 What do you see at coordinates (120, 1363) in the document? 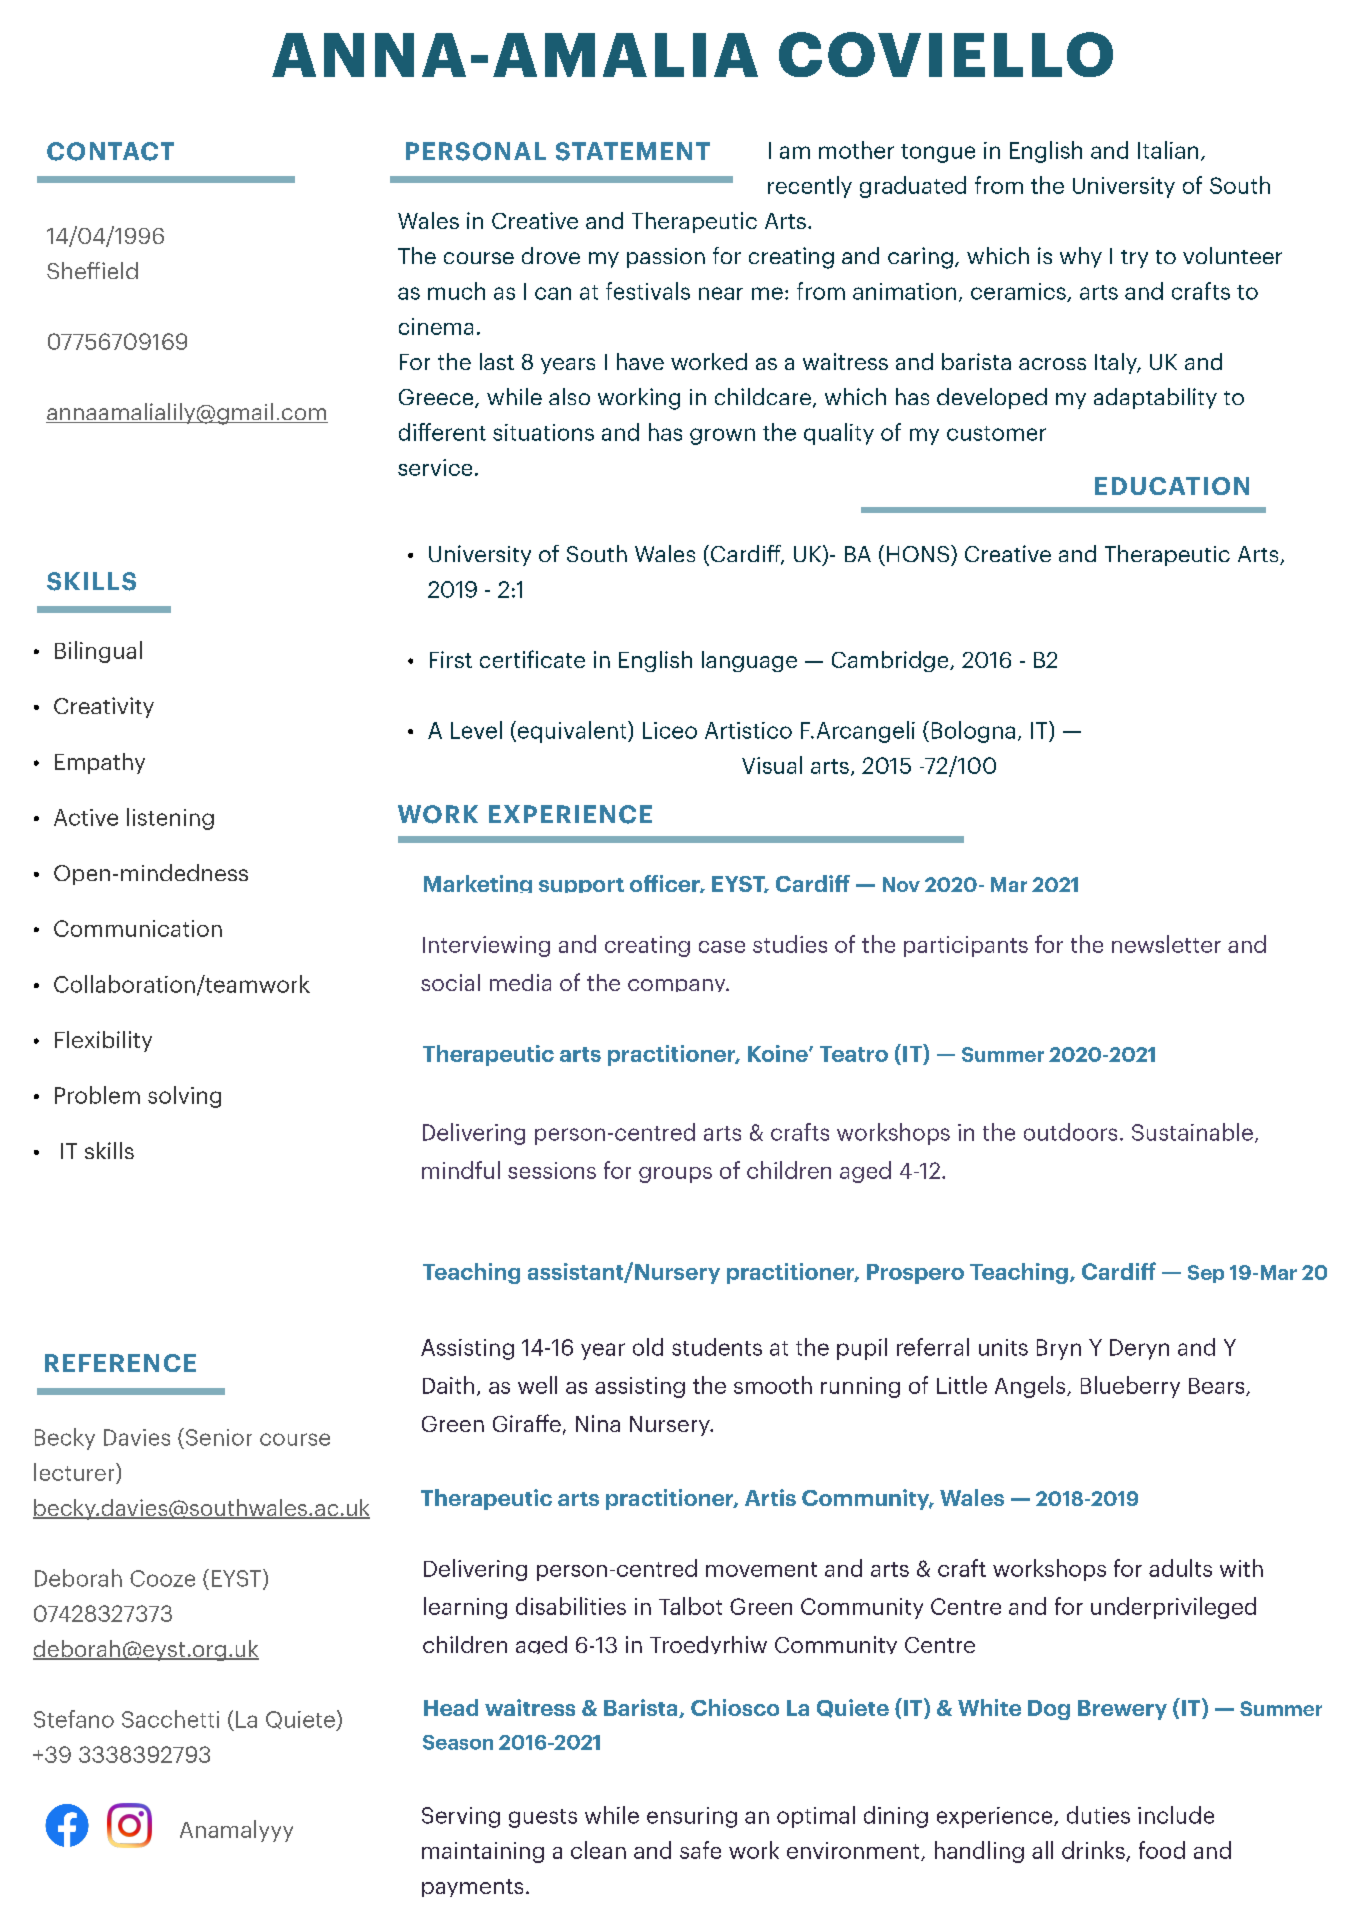
I see `REFERENCE` at bounding box center [120, 1363].
